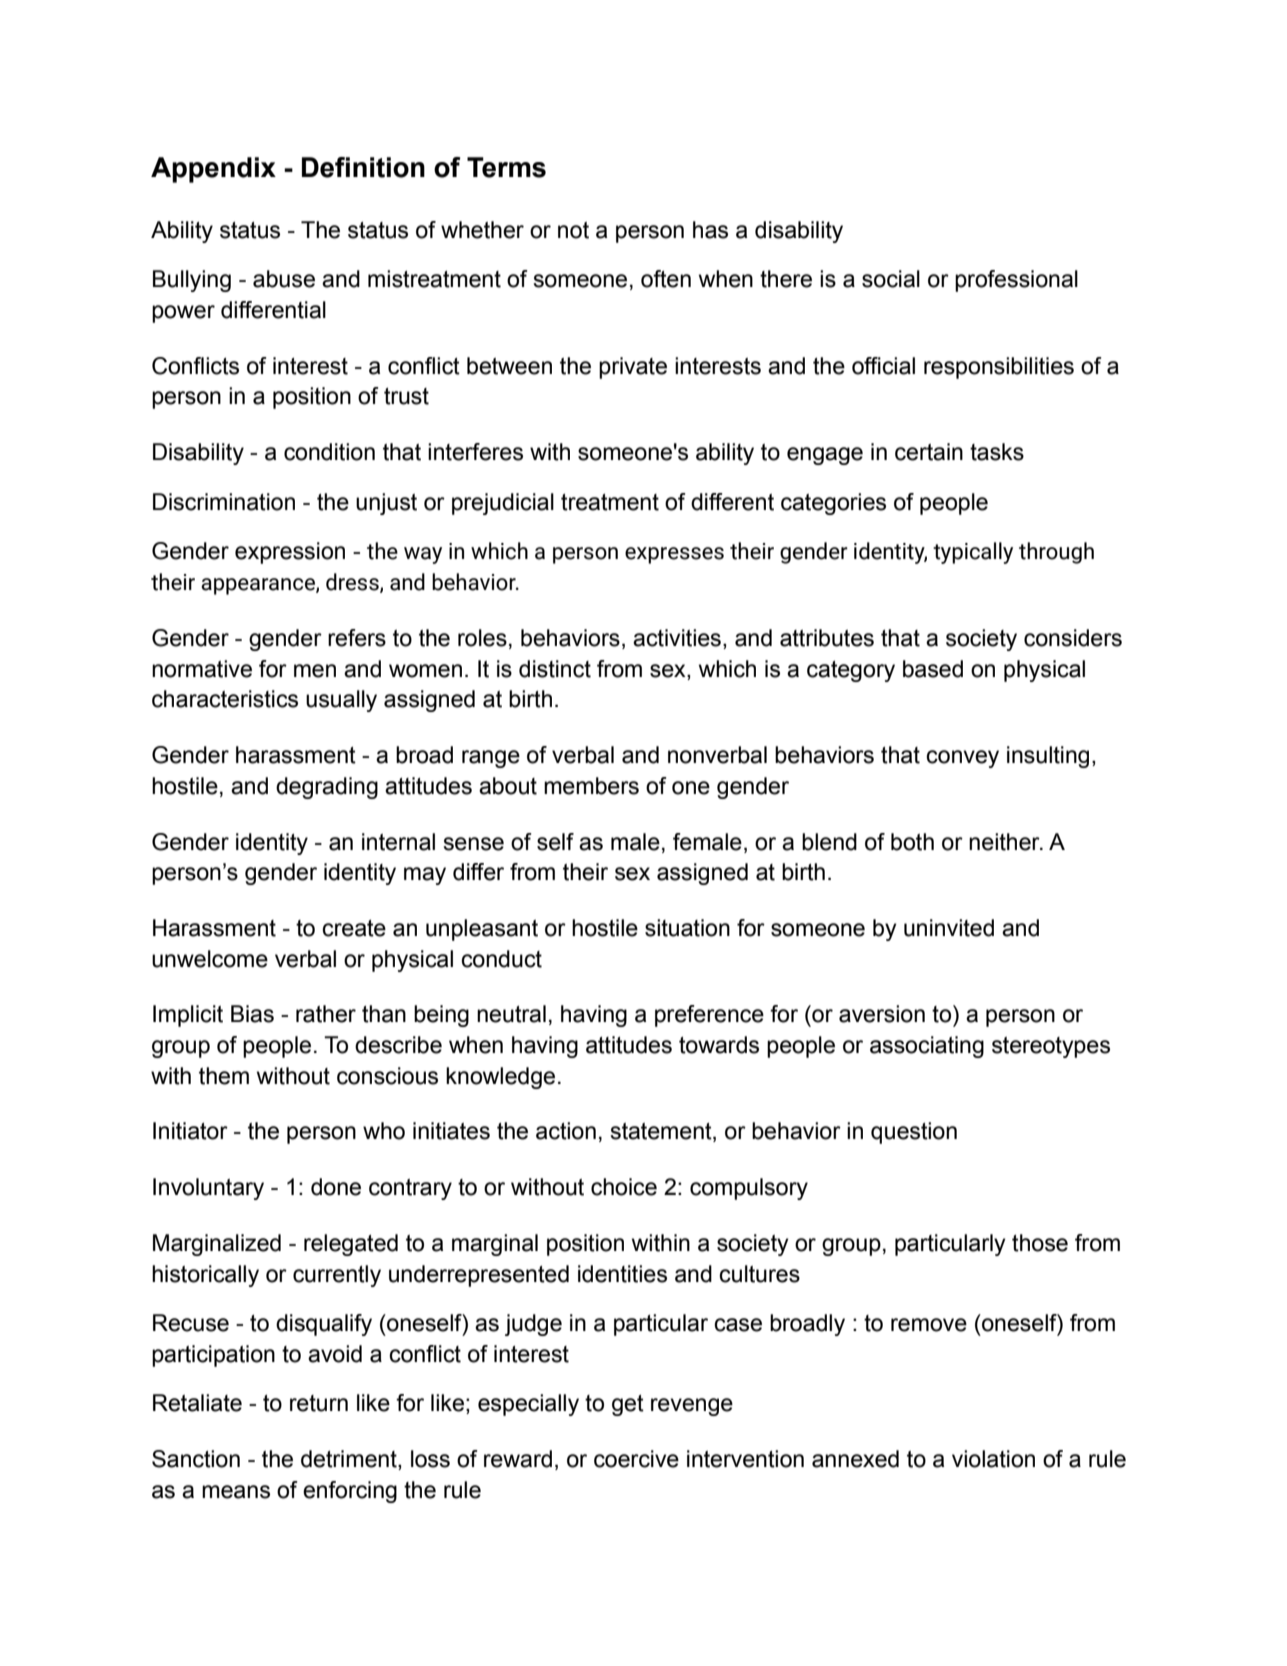 The image size is (1287, 1666). I want to click on Definition, so click(363, 167).
